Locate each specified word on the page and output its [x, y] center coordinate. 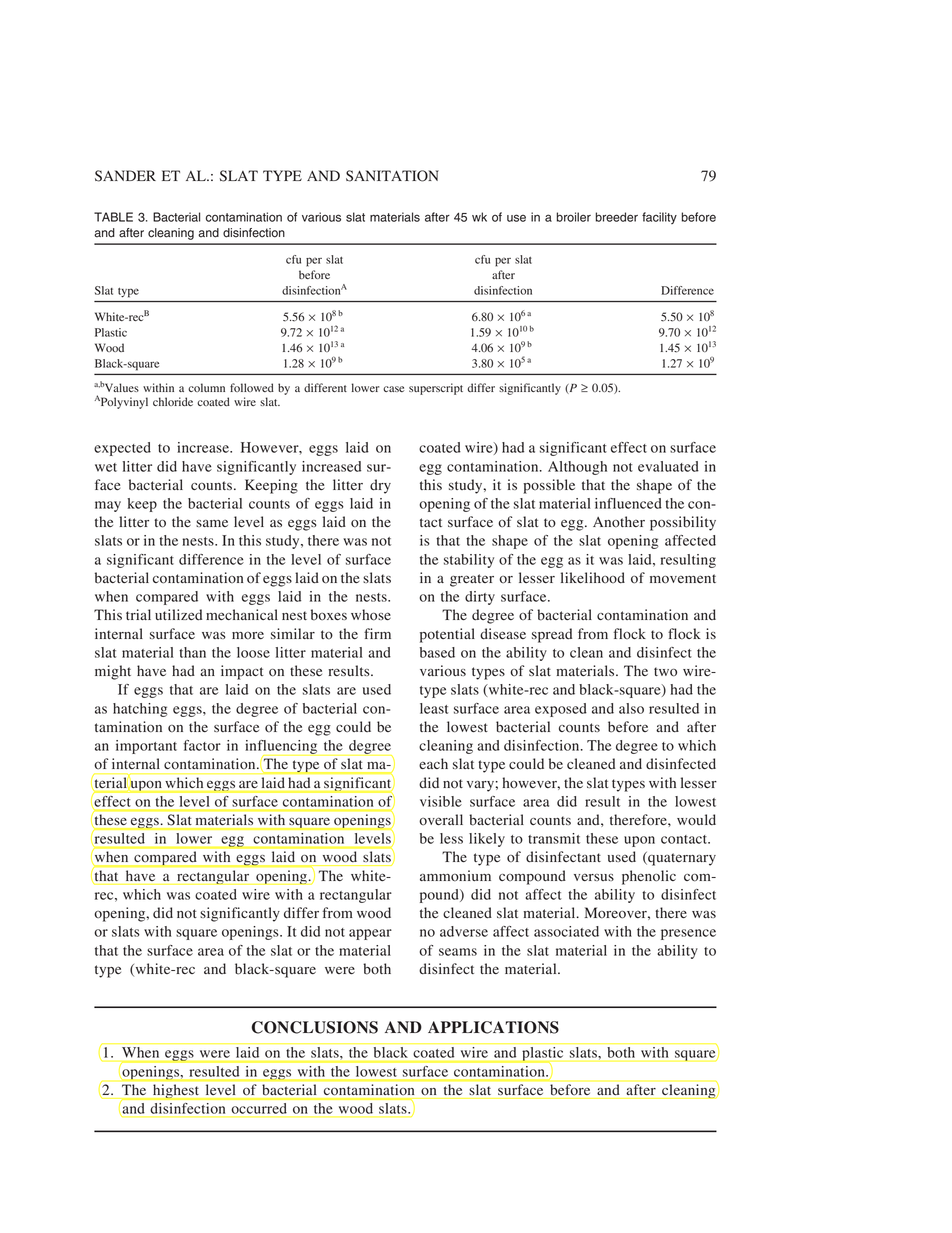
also [631, 708]
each [433, 763]
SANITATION [392, 176]
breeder [616, 217]
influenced [628, 503]
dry [380, 486]
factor [202, 745]
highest [175, 1091]
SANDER [125, 176]
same [212, 523]
